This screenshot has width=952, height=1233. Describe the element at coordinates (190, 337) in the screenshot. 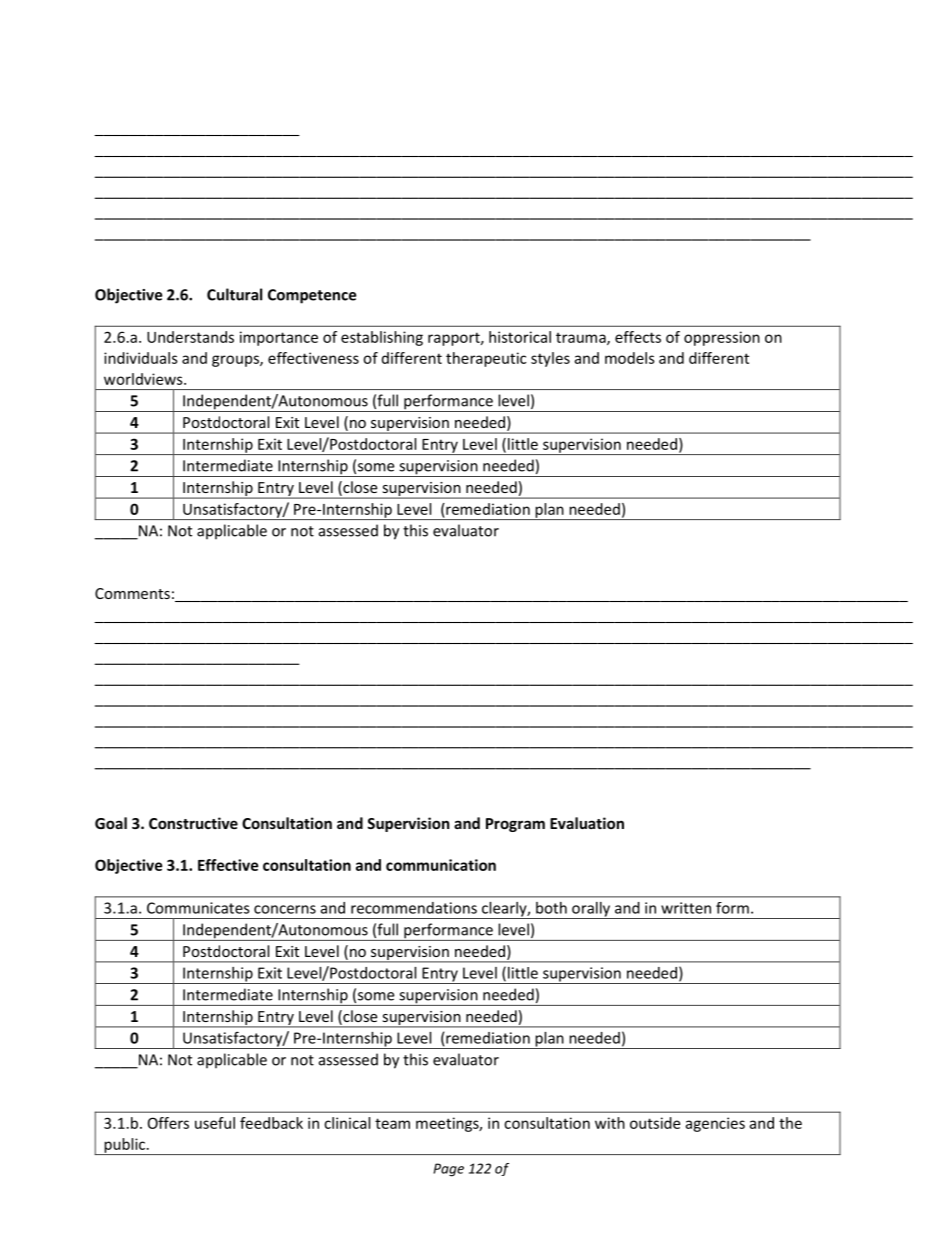

I see `Understands` at that location.
